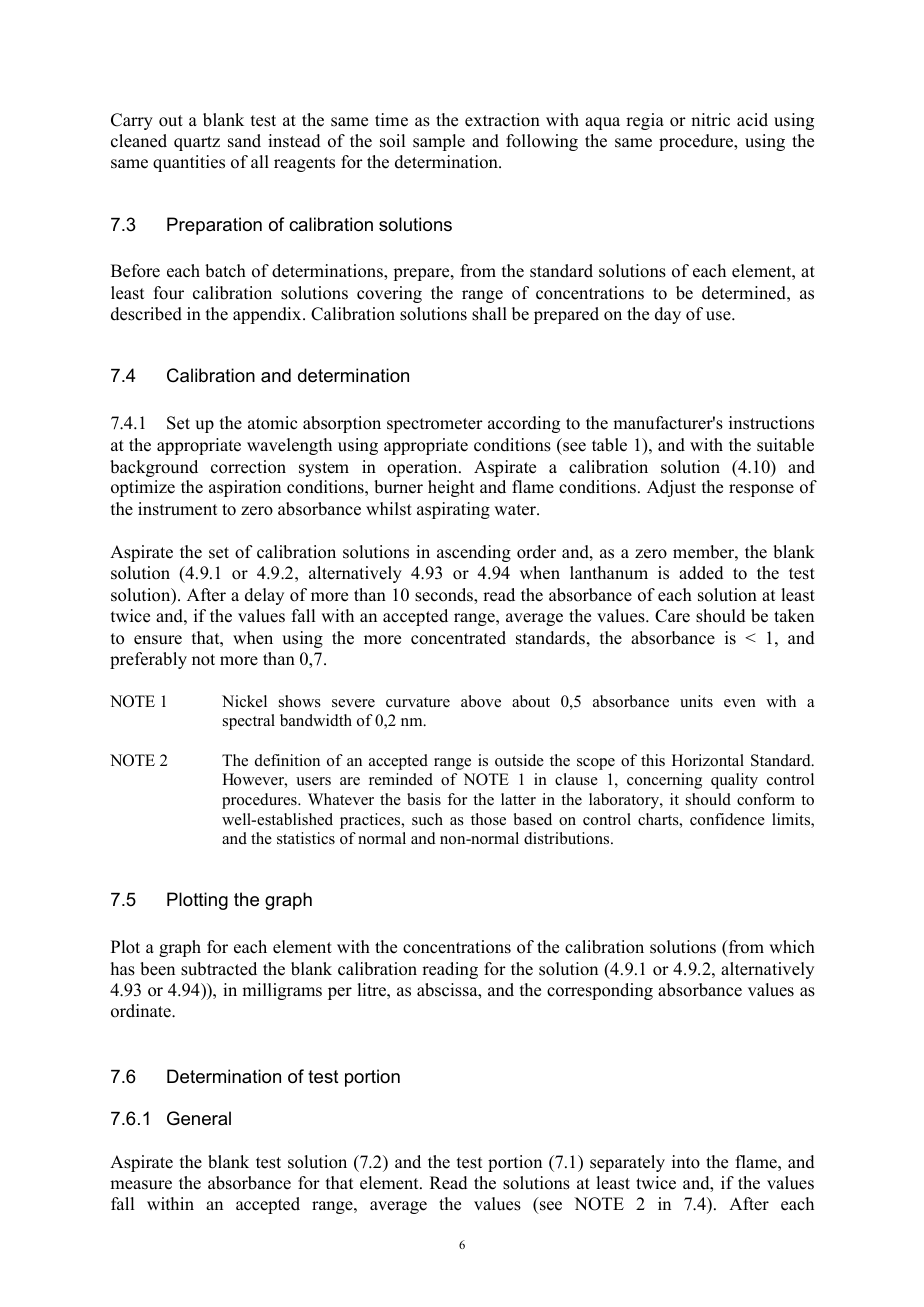 This page has height=1307, width=924. What do you see at coordinates (672, 616) in the page?
I see `Care` at bounding box center [672, 616].
